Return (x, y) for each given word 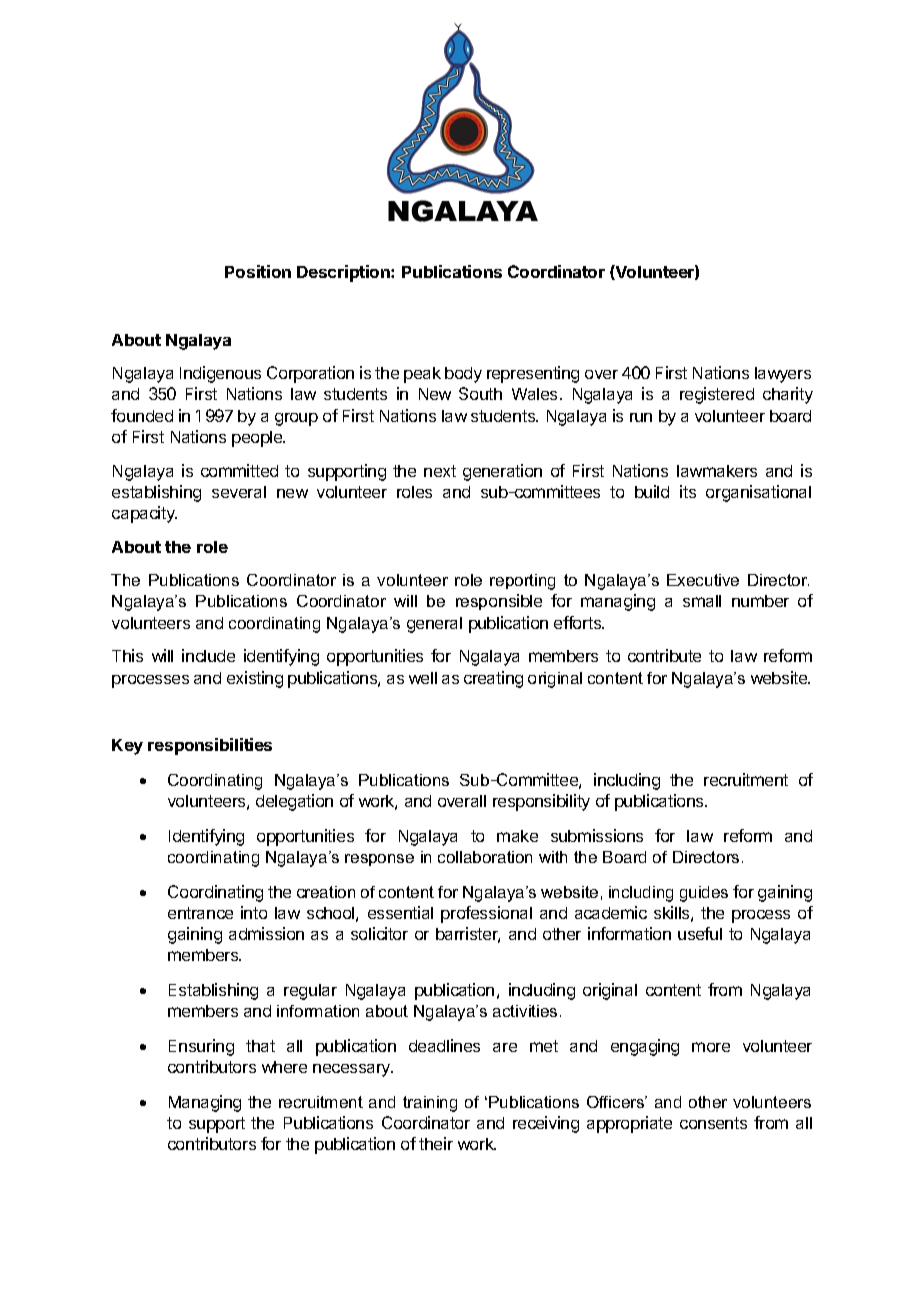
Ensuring (201, 1047)
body (463, 375)
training (430, 1104)
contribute (664, 655)
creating (493, 679)
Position (258, 271)
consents (713, 1123)
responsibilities (210, 746)
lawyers (783, 375)
